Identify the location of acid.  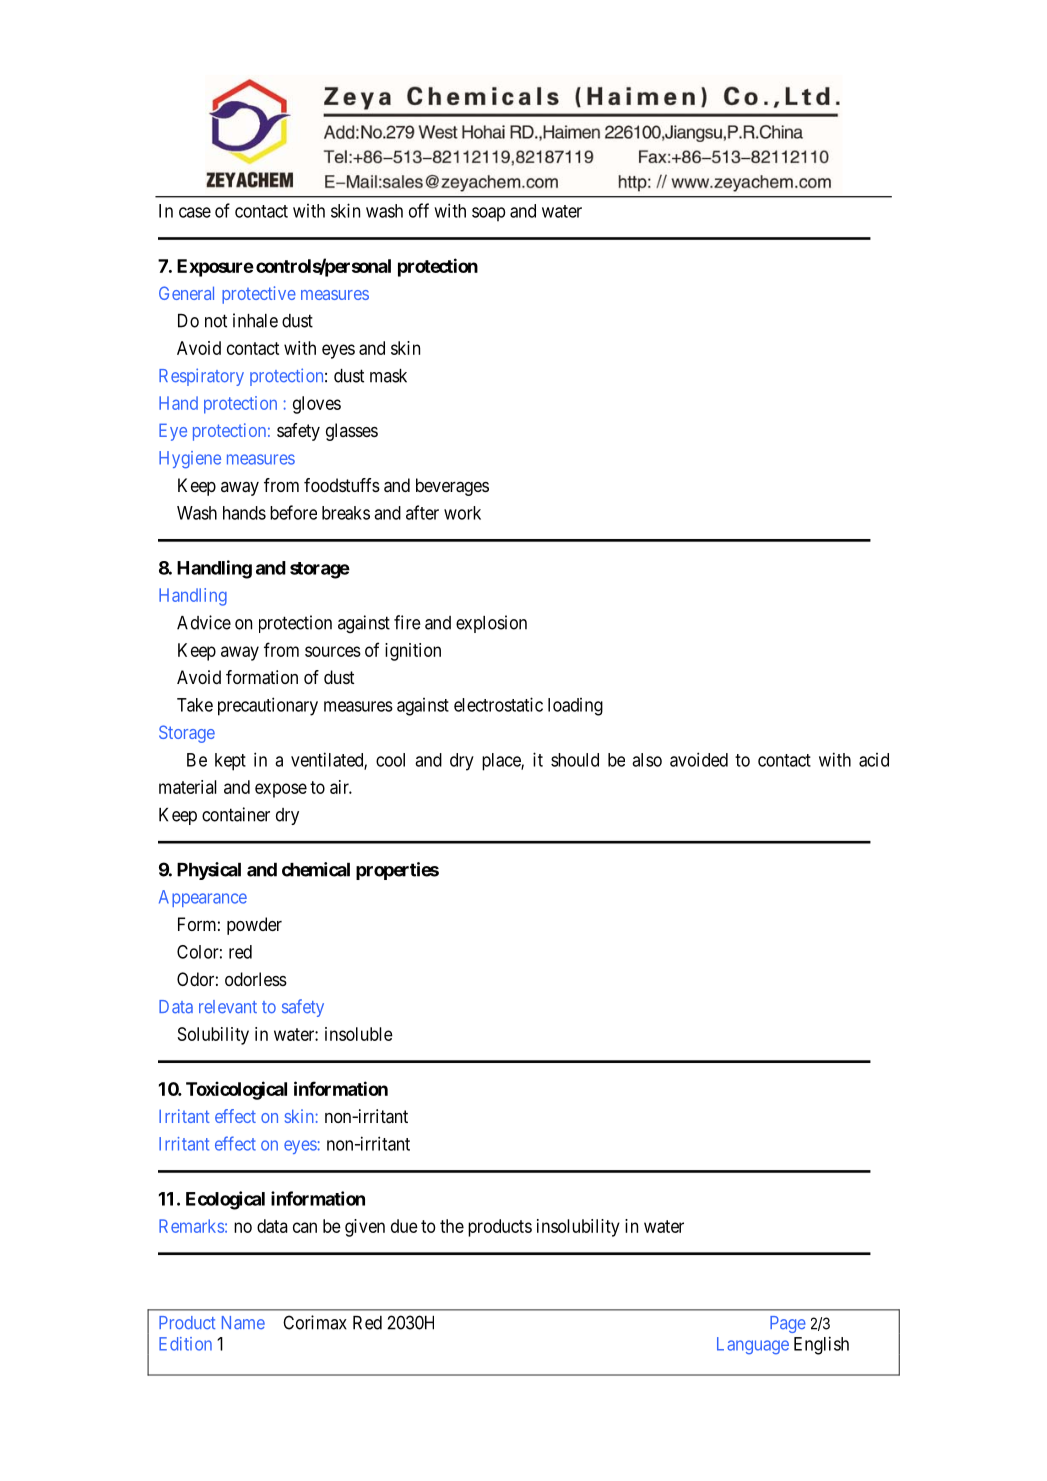
(874, 760).
